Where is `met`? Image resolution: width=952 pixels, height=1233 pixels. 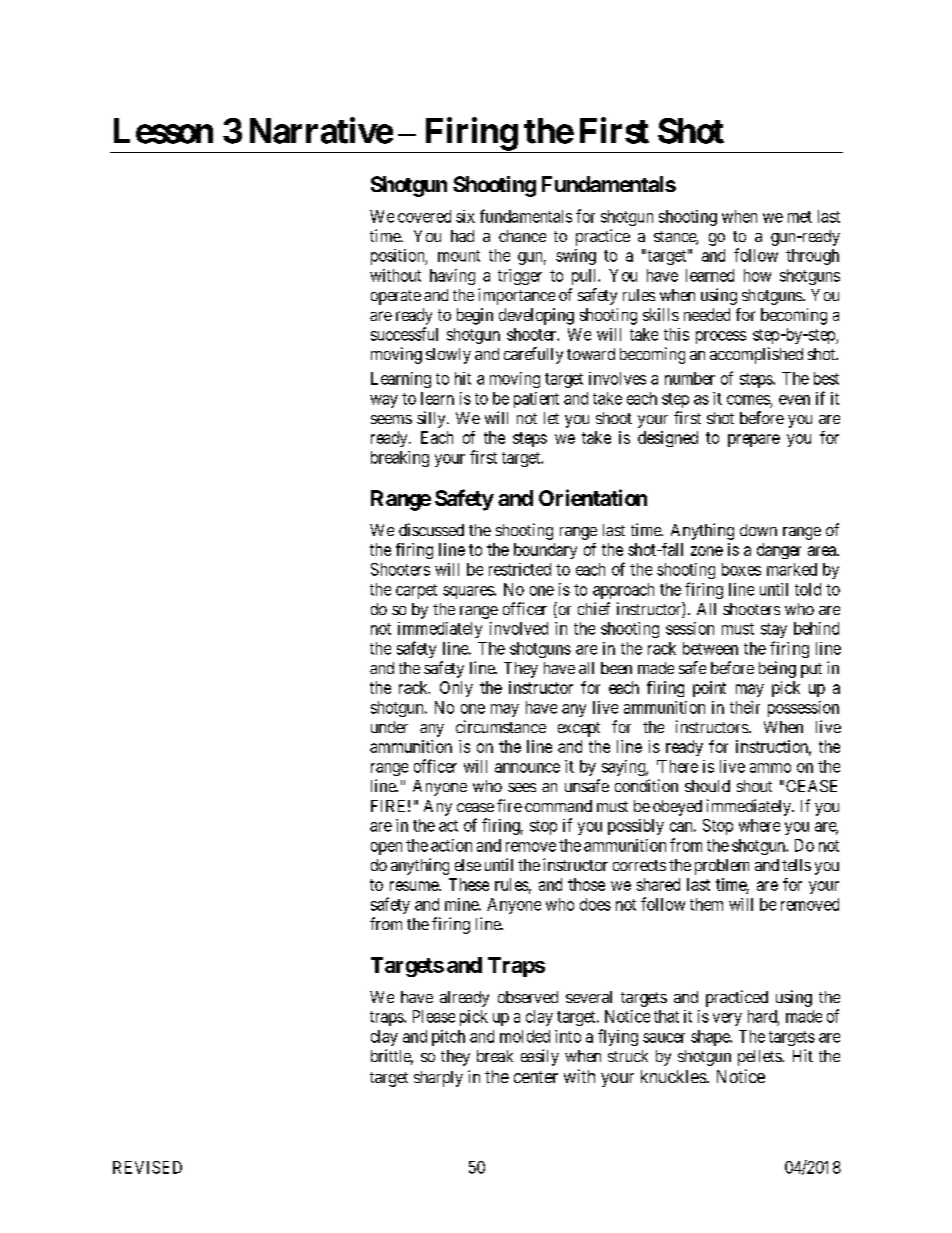 met is located at coordinates (800, 217).
